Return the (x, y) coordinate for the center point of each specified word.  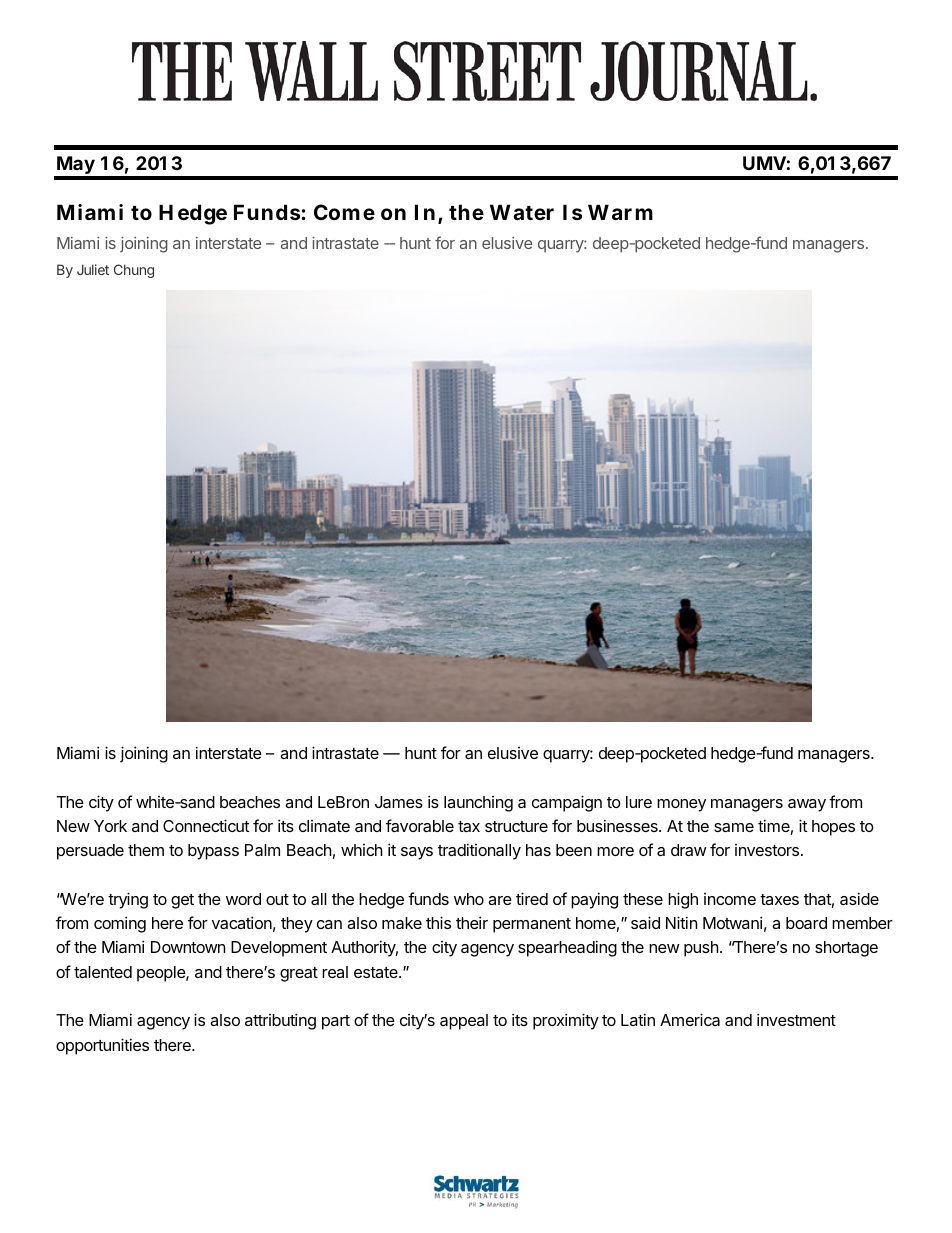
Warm (620, 212)
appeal (464, 1022)
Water (522, 212)
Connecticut (206, 825)
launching (478, 804)
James (399, 802)
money (681, 805)
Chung (134, 271)
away (807, 805)
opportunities (102, 1046)
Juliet (93, 269)
